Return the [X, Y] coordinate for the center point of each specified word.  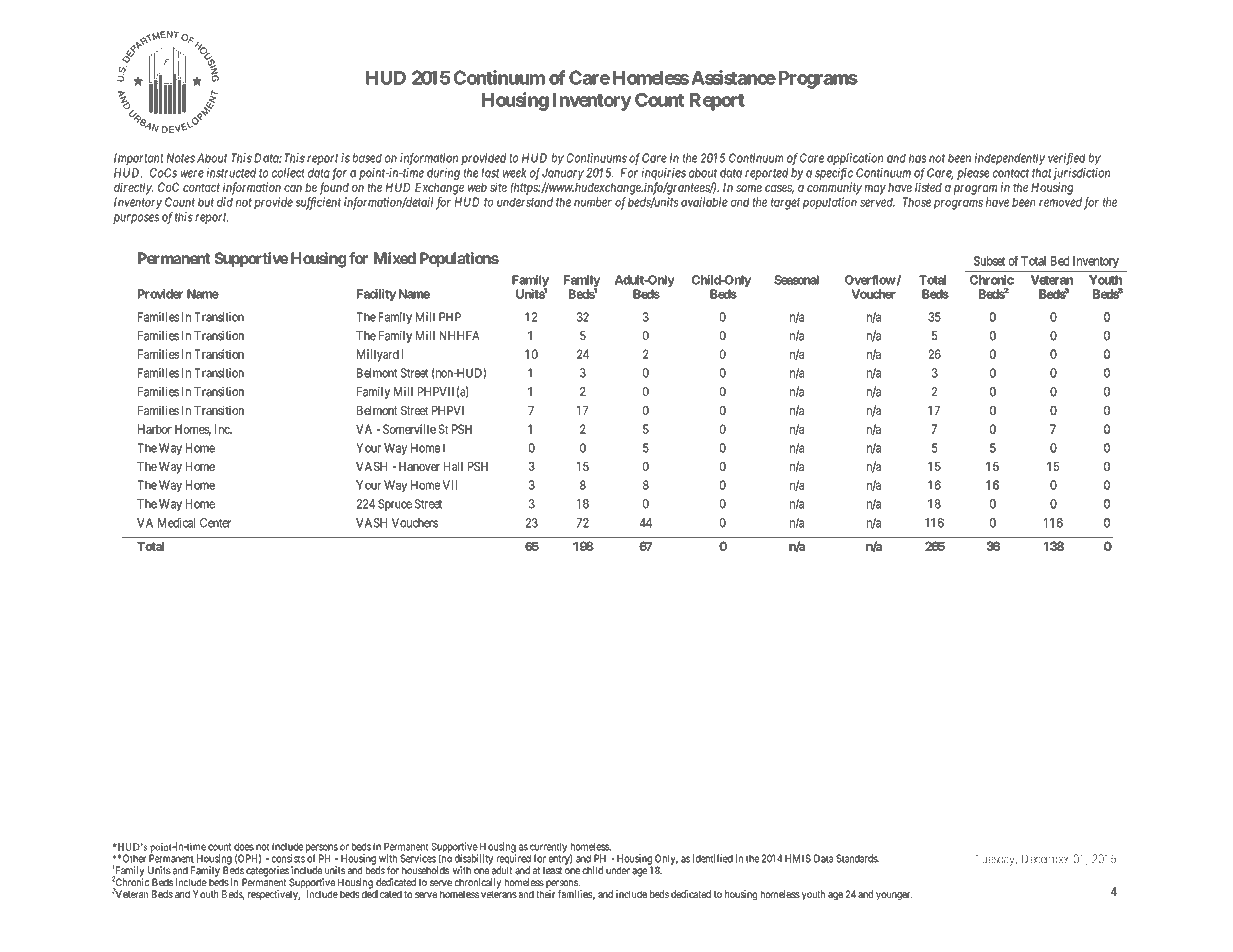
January [563, 174]
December [1045, 859]
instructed [231, 173]
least [552, 870]
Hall [453, 466]
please [973, 174]
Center [216, 523]
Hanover [419, 466]
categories [266, 872]
